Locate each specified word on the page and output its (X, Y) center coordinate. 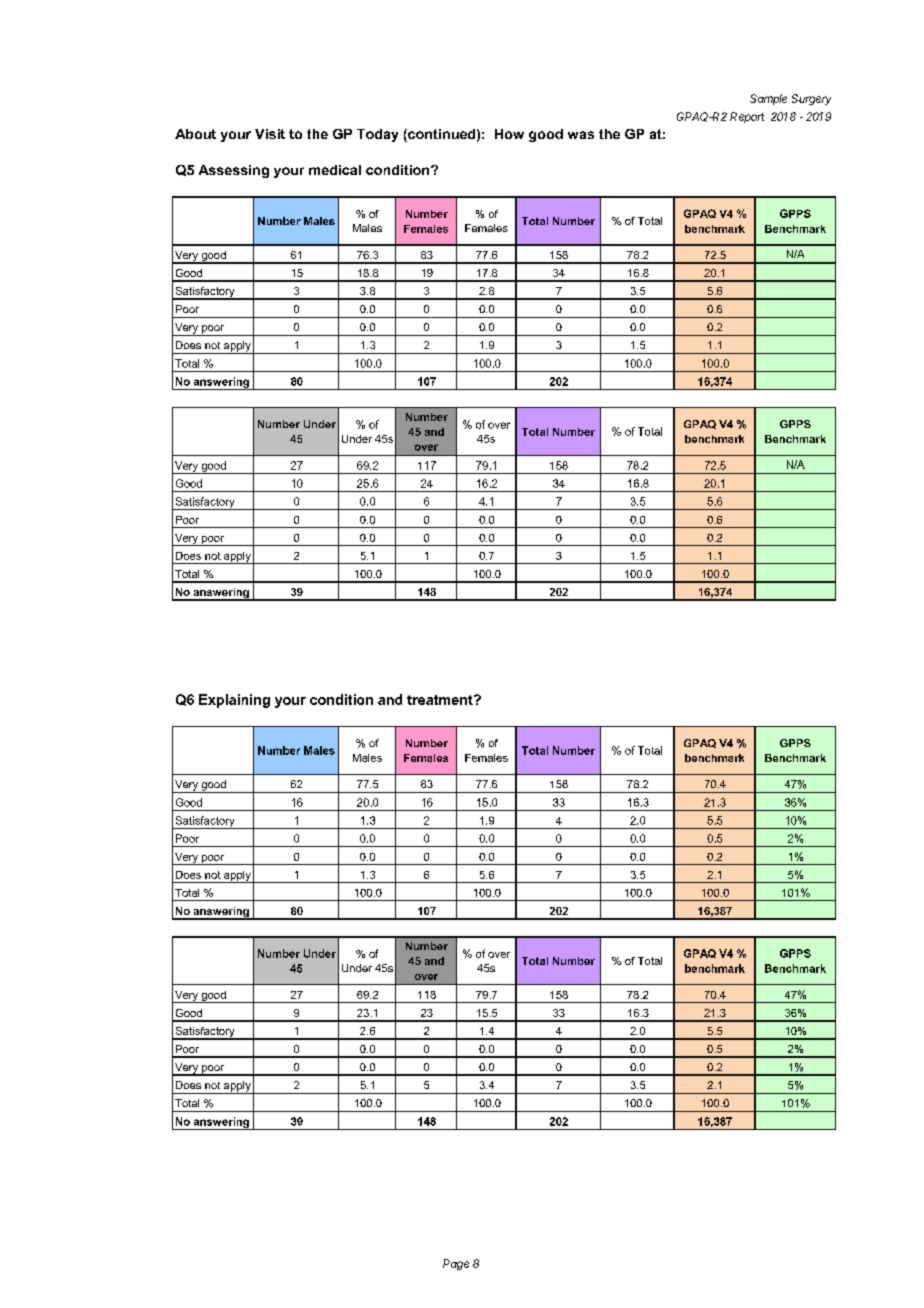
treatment (441, 700)
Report (747, 117)
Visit (270, 134)
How (509, 134)
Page (456, 1264)
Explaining (234, 701)
